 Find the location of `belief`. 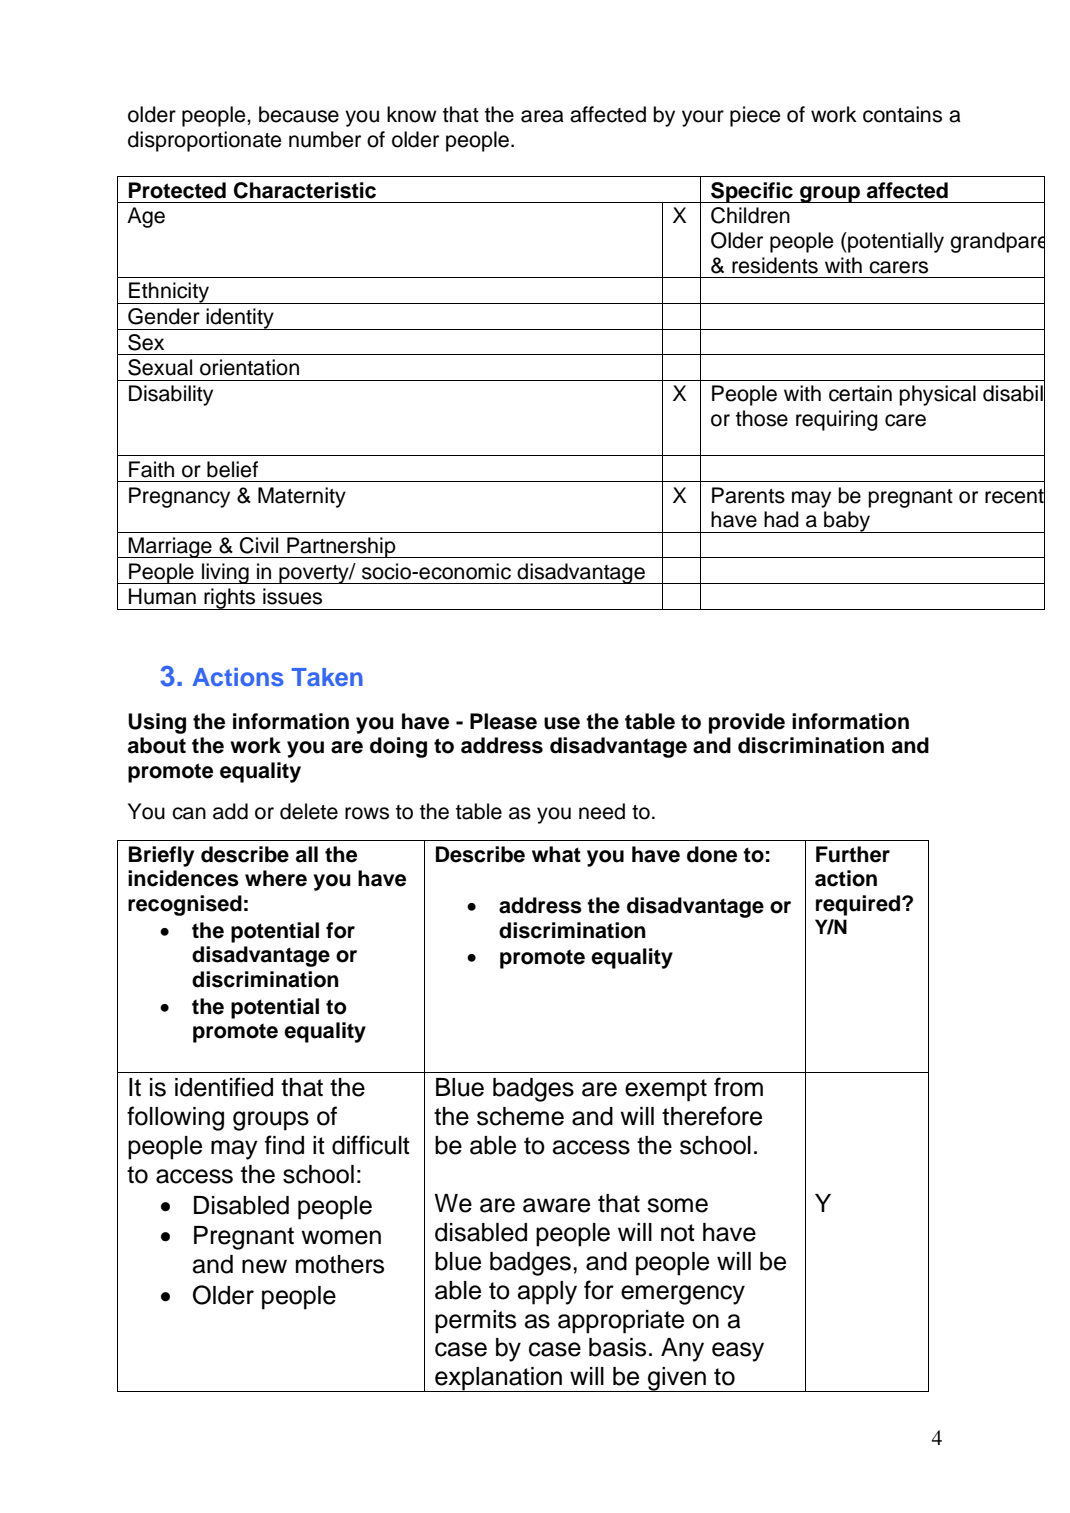

belief is located at coordinates (232, 469).
